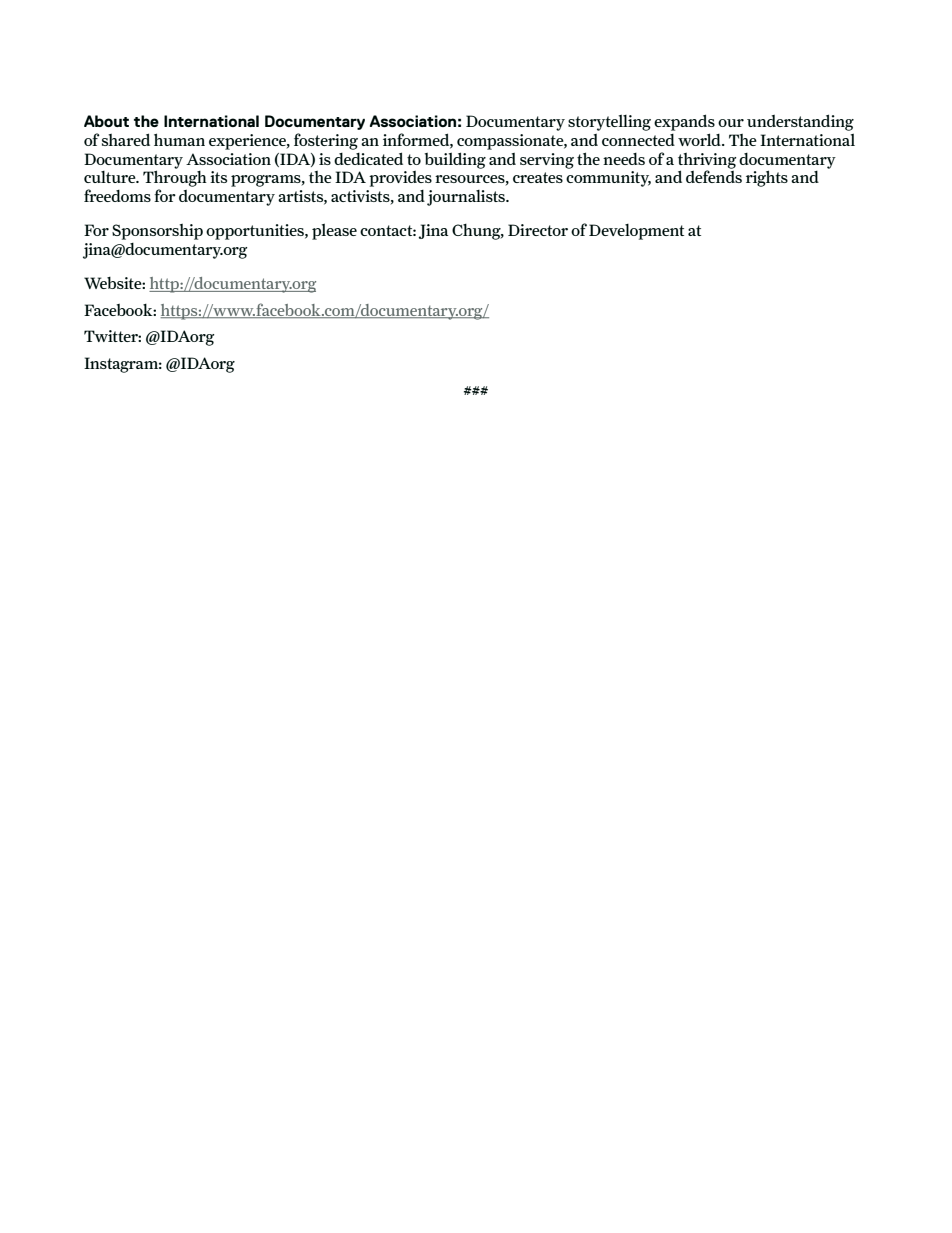 This screenshot has height=1233, width=952. Describe the element at coordinates (684, 122) in the screenshot. I see `expands` at that location.
